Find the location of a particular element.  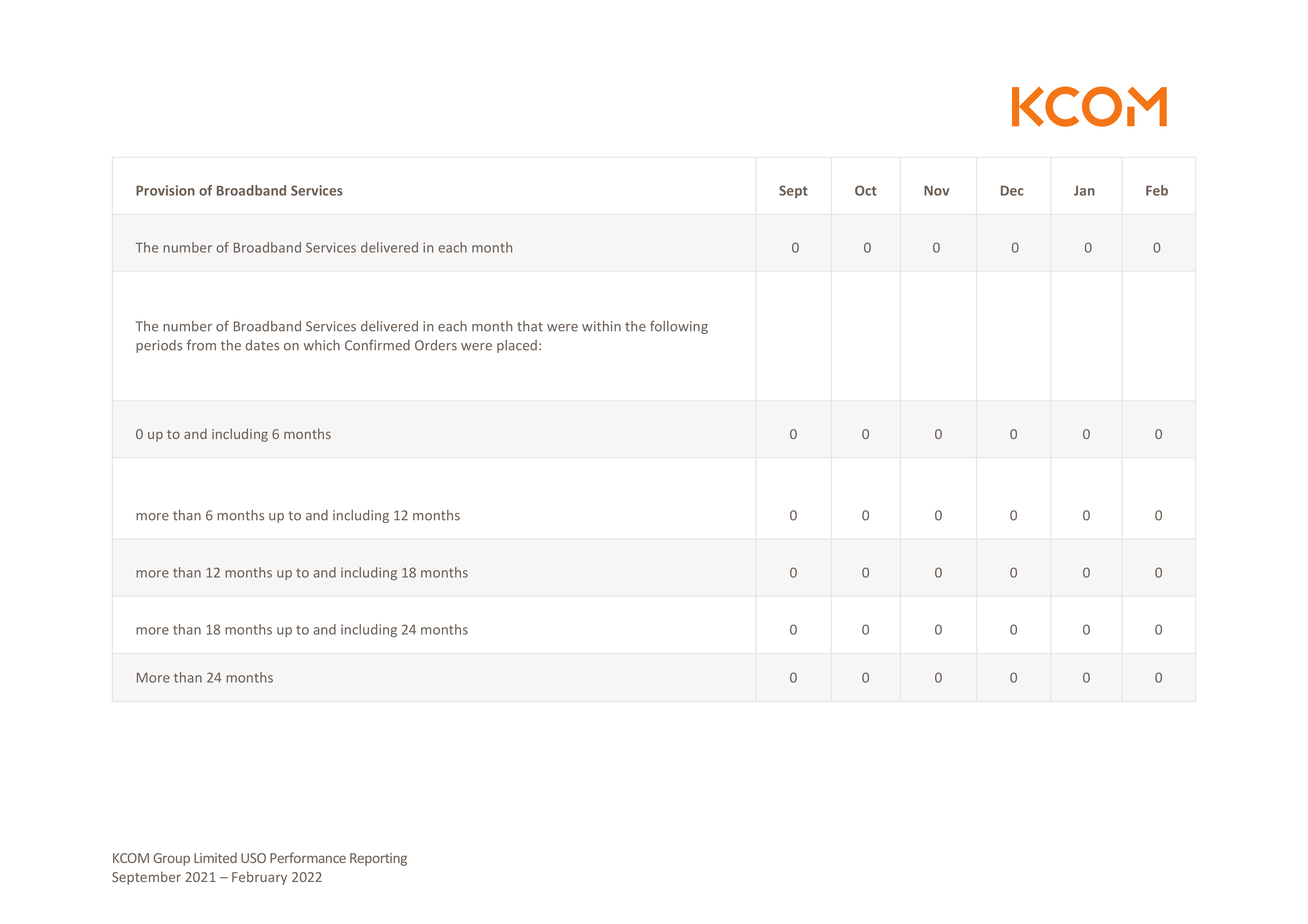

dates is located at coordinates (262, 345).
